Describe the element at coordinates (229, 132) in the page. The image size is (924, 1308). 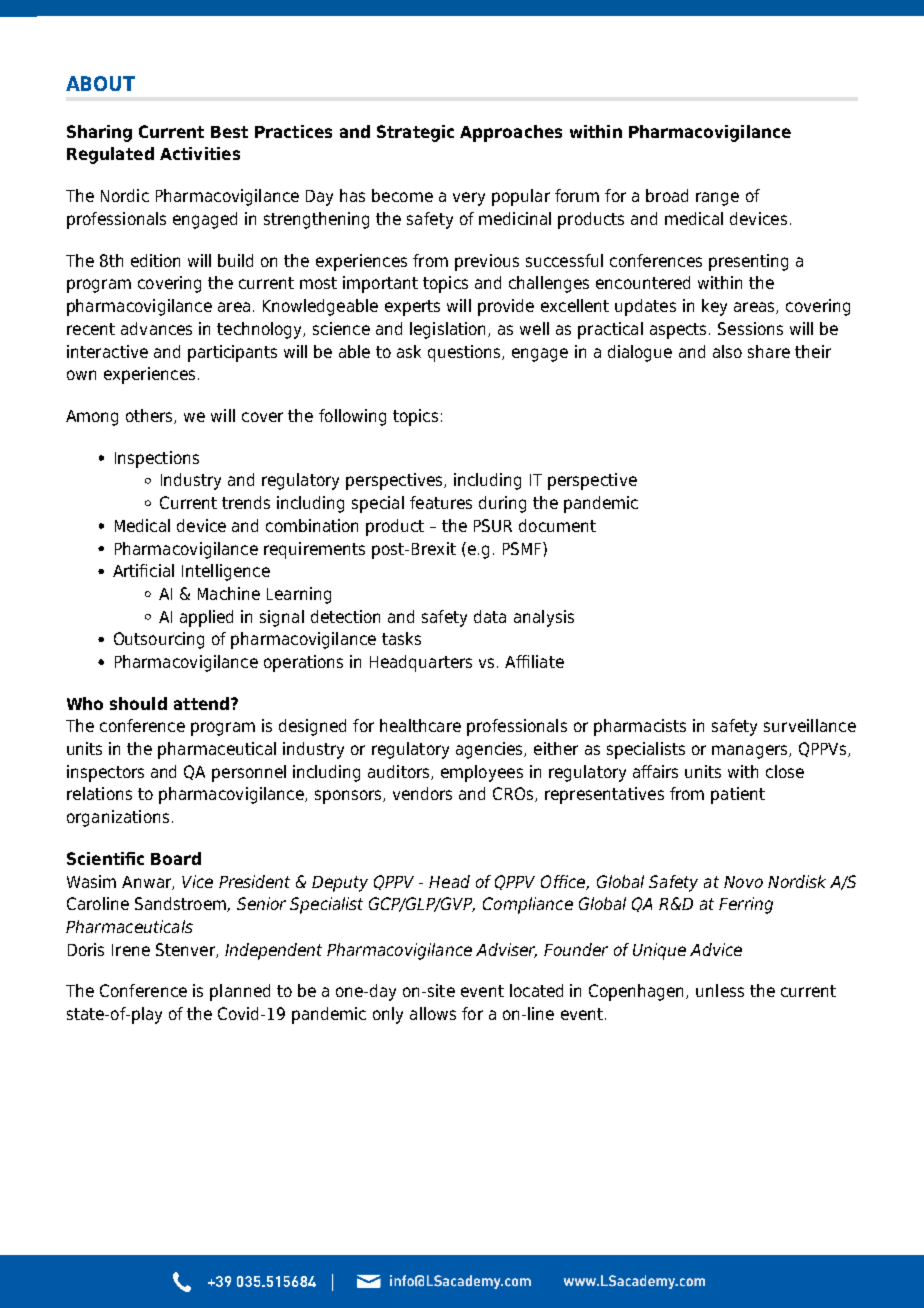
I see `Best` at that location.
